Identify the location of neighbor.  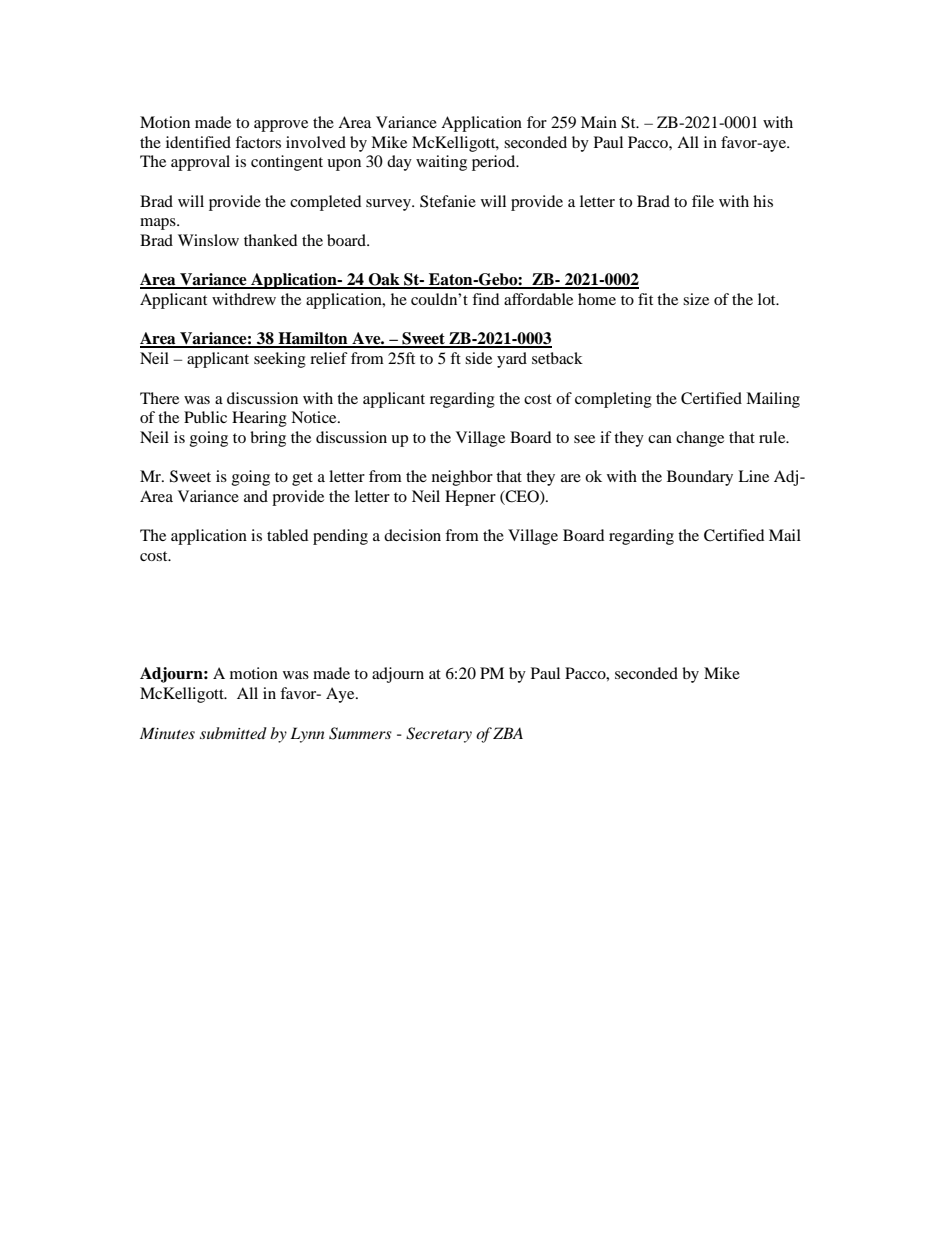
(462, 478).
